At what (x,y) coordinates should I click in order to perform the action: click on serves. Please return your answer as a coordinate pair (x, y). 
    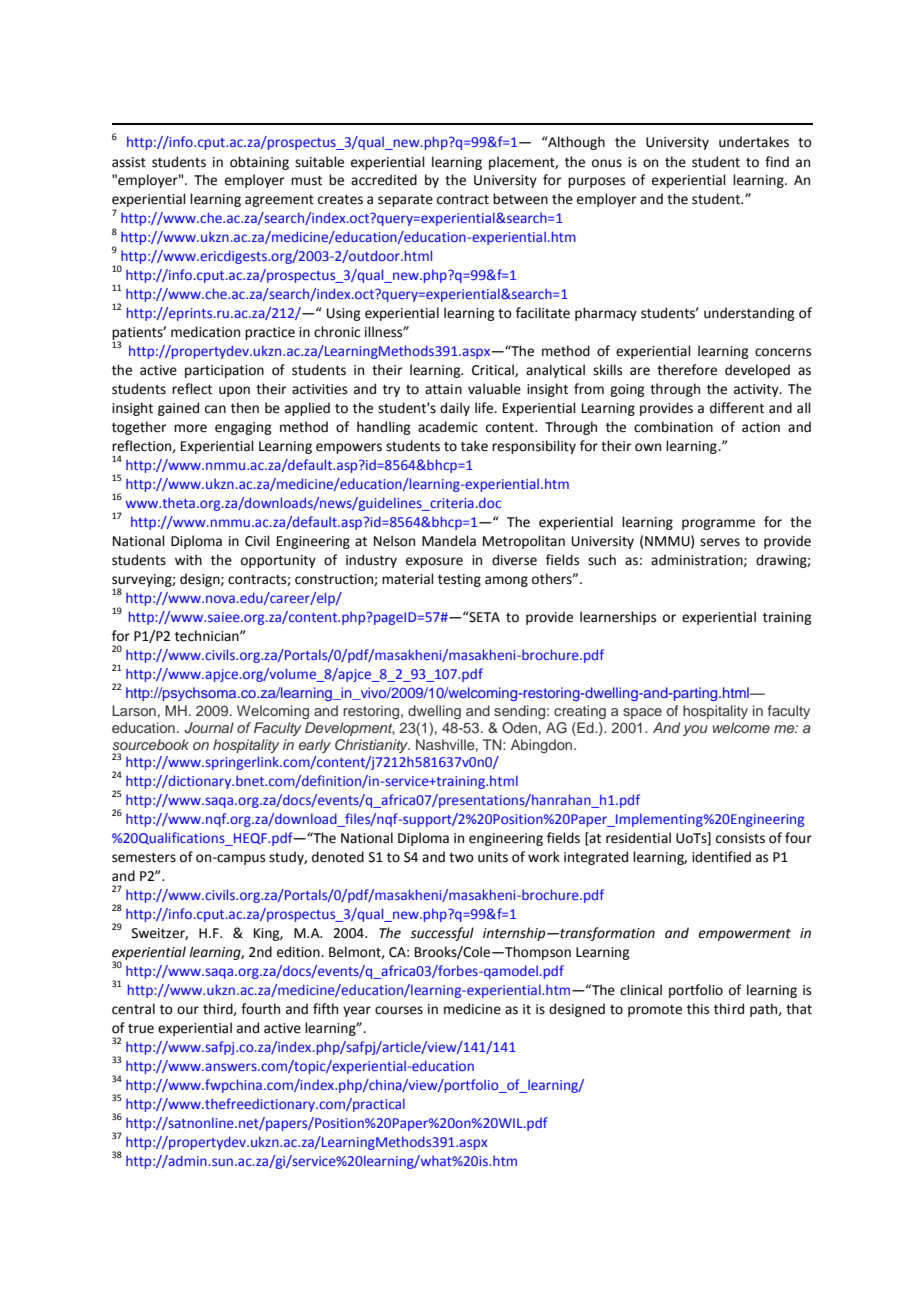
    Looking at the image, I should click on (720, 542).
